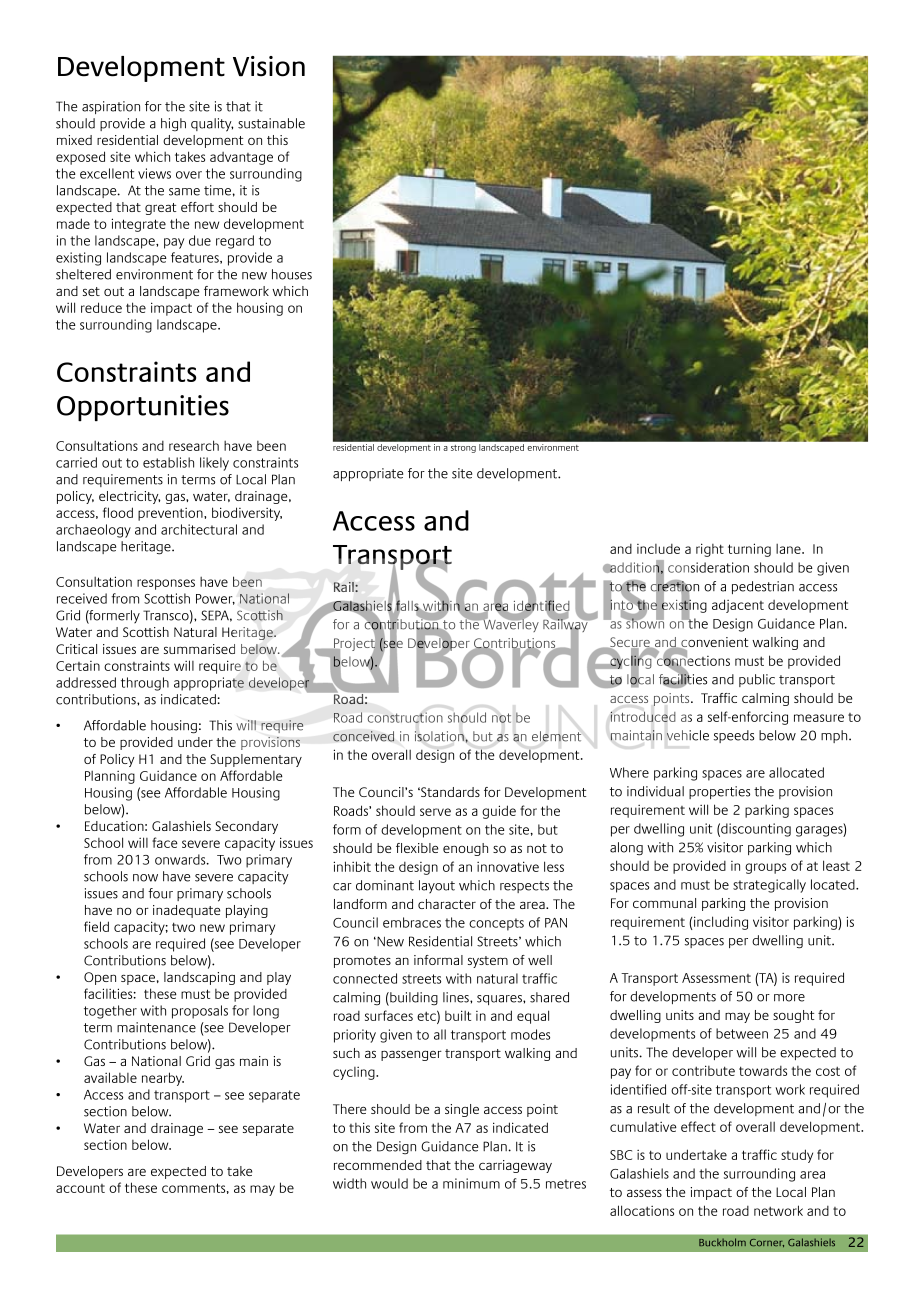  I want to click on construction, so click(405, 717).
